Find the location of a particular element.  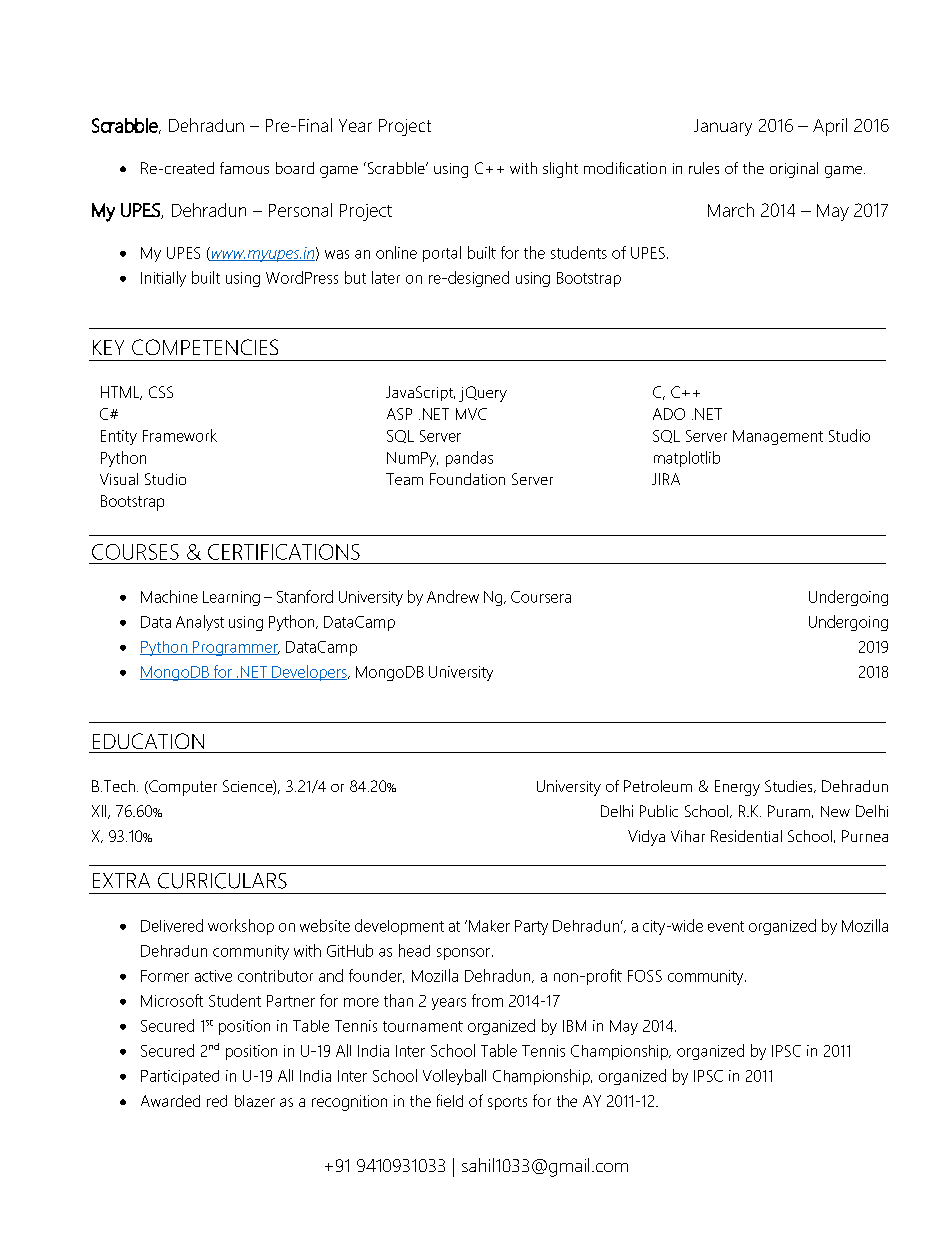

CSS is located at coordinates (161, 392).
